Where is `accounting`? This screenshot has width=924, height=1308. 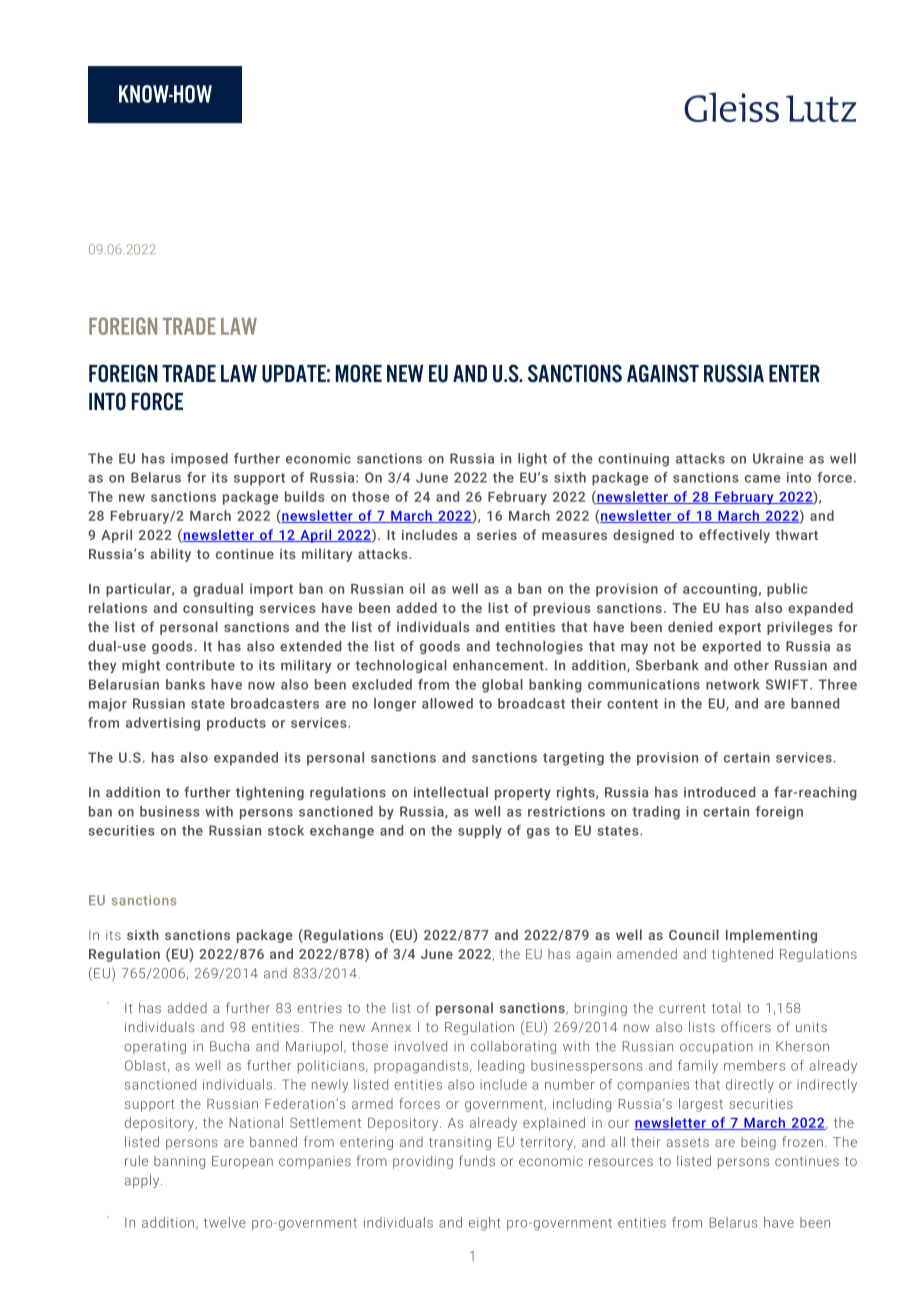
accounting is located at coordinates (720, 590).
